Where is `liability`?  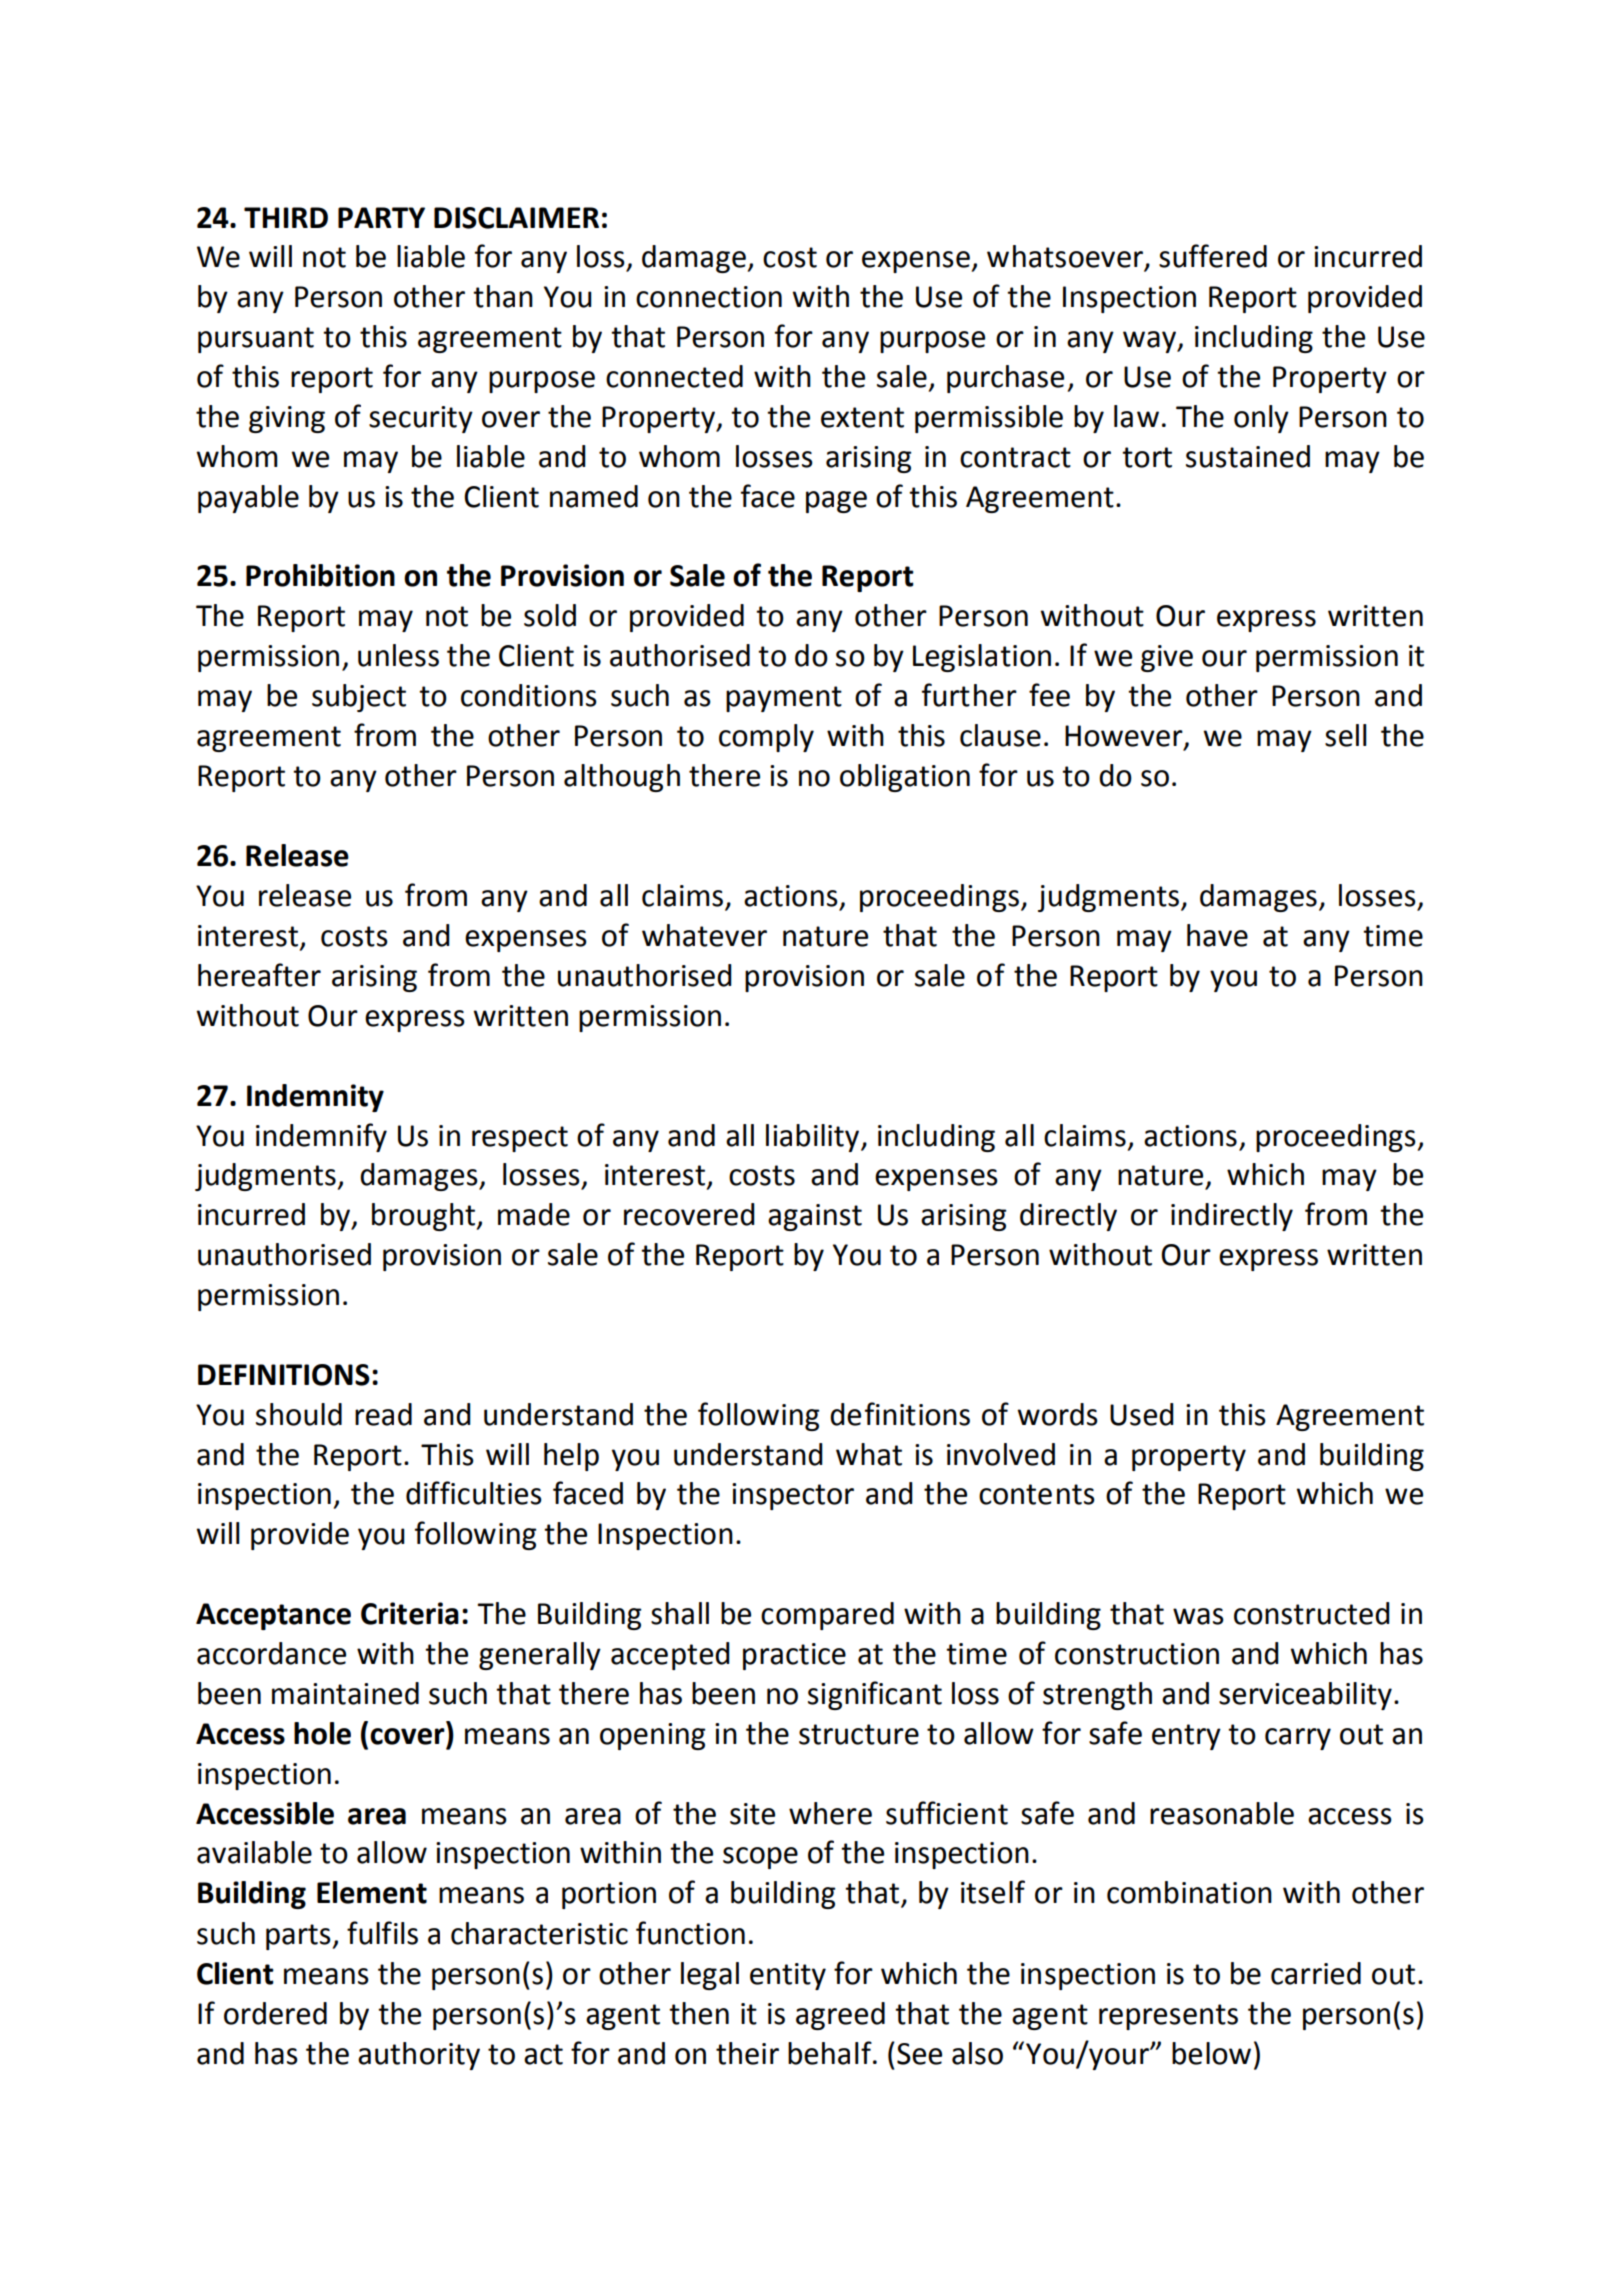
liability is located at coordinates (814, 1138).
